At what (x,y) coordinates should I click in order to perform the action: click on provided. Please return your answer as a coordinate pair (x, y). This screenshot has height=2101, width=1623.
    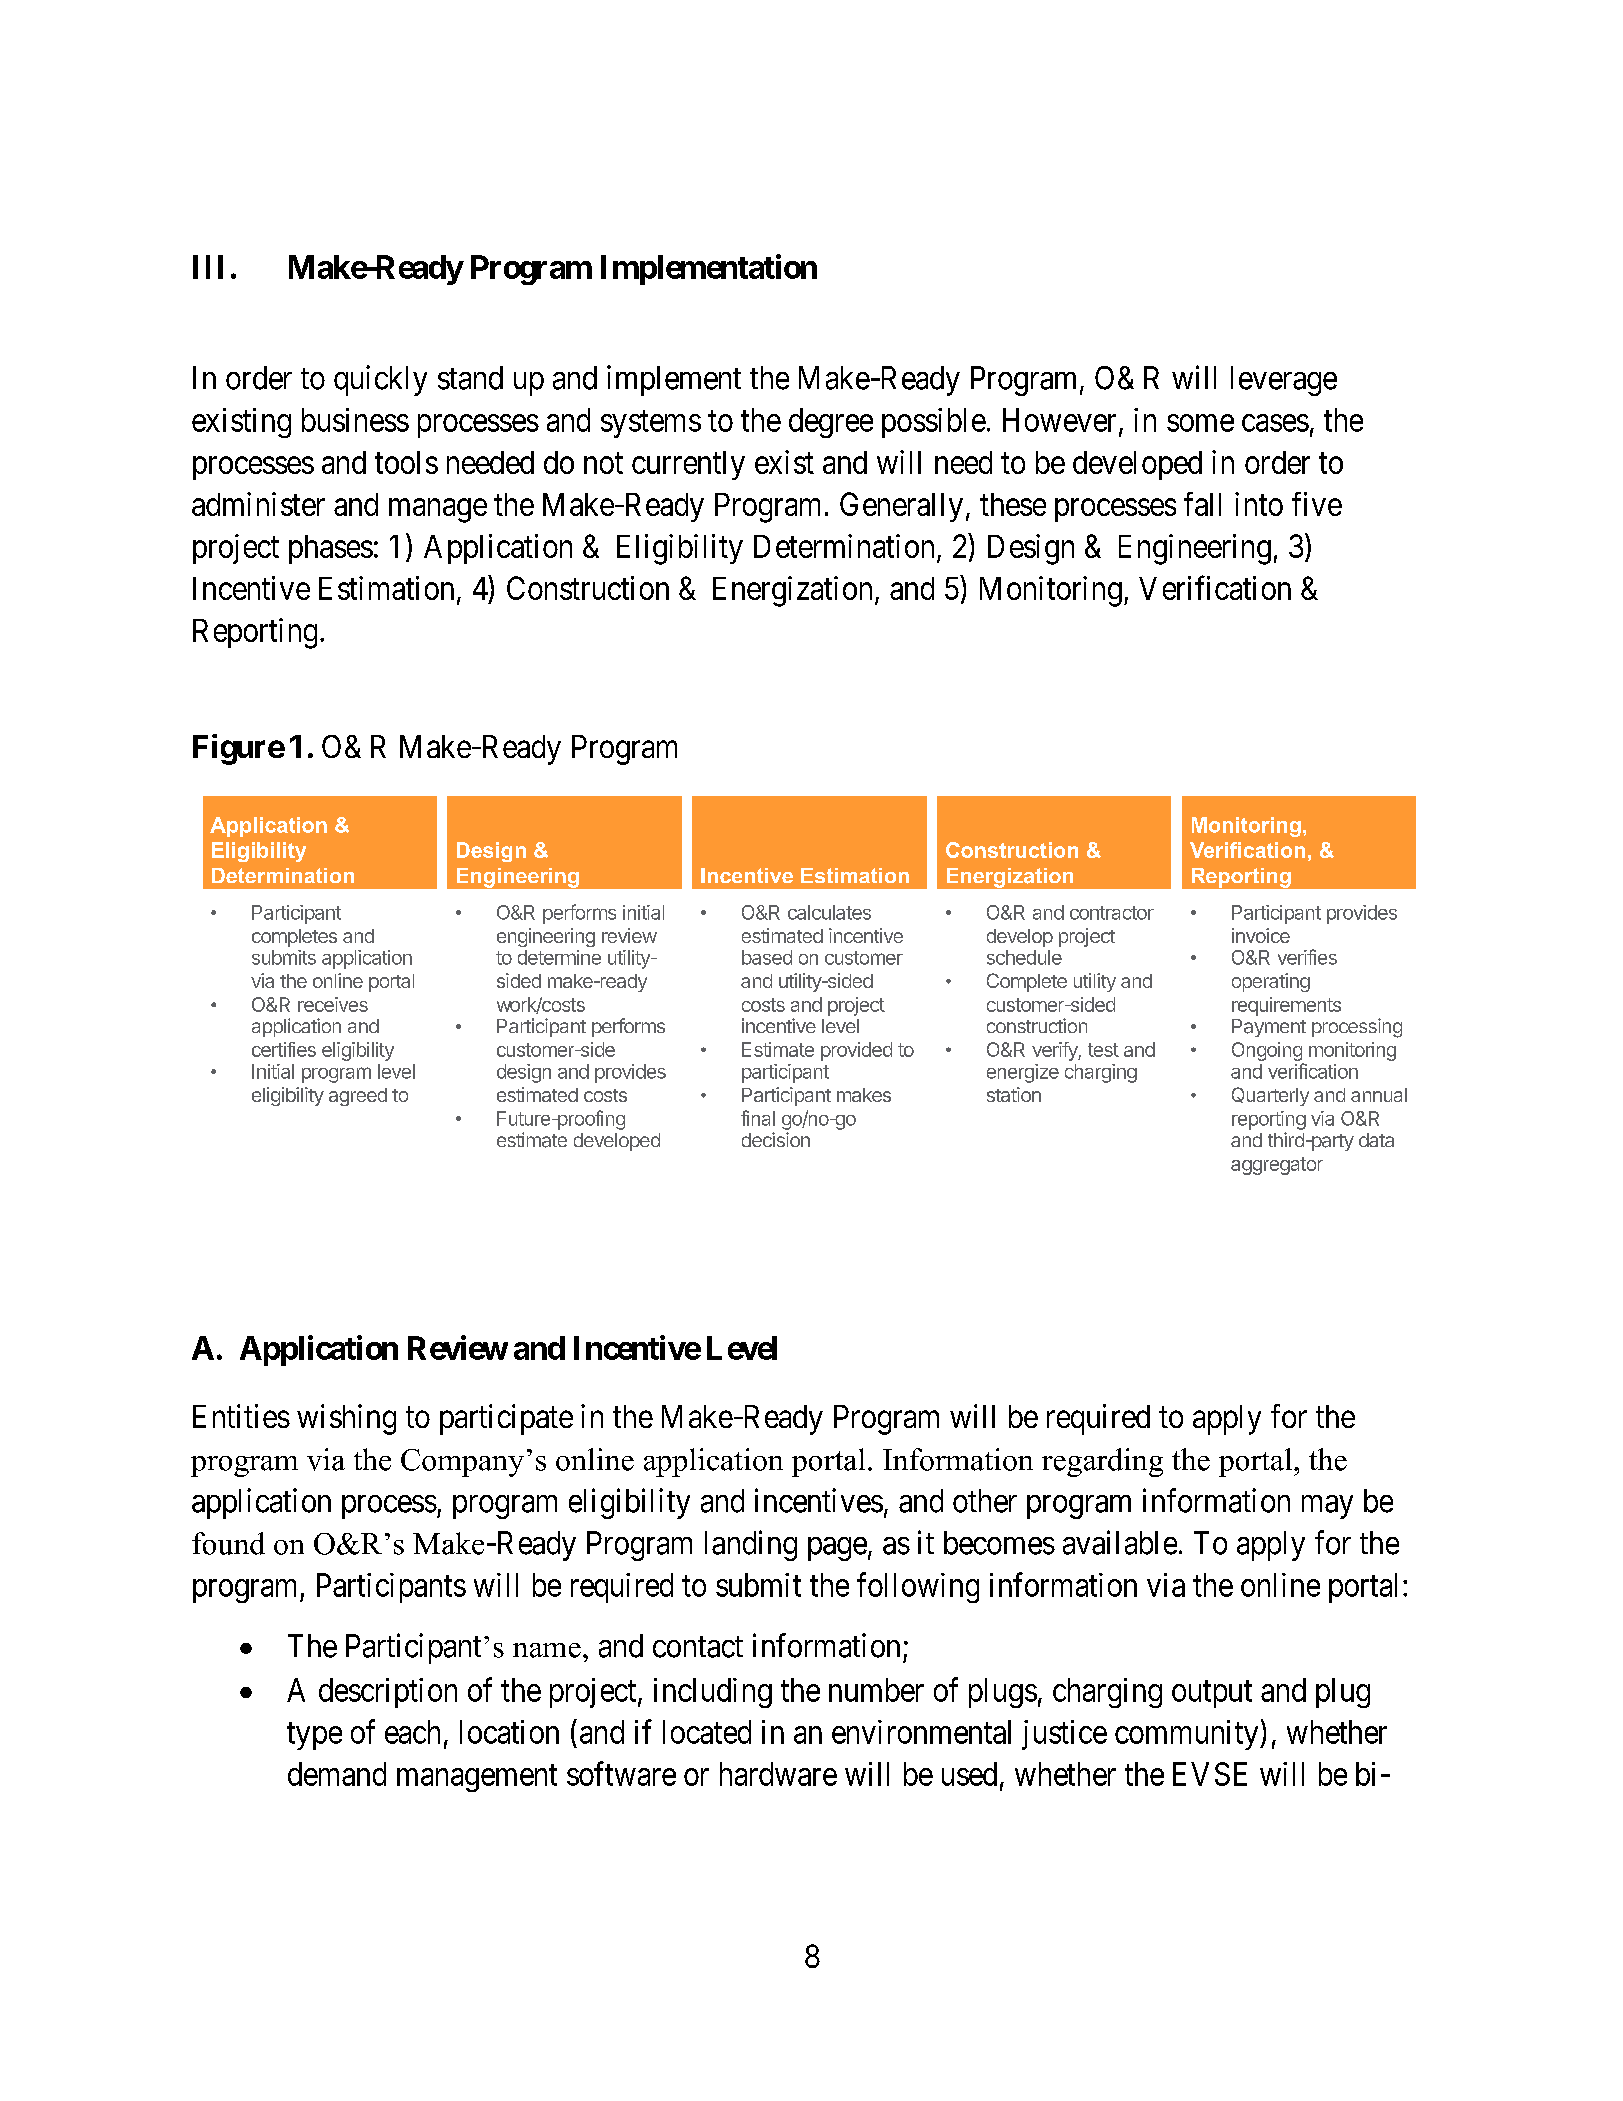
    Looking at the image, I should click on (856, 1051).
